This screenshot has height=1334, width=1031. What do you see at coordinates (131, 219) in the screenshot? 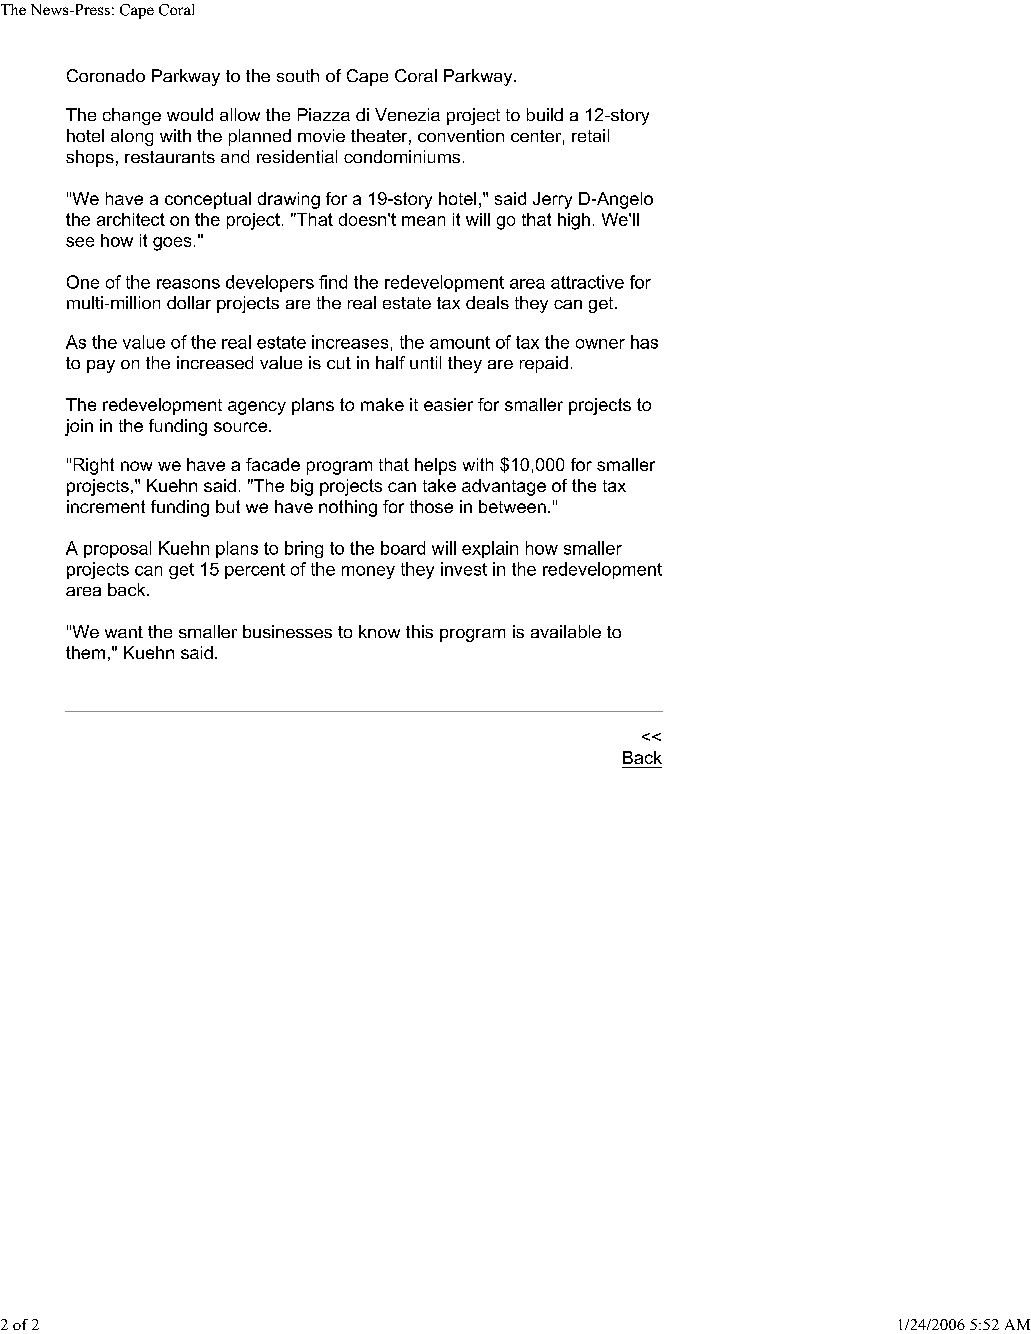
I see `architect` at bounding box center [131, 219].
